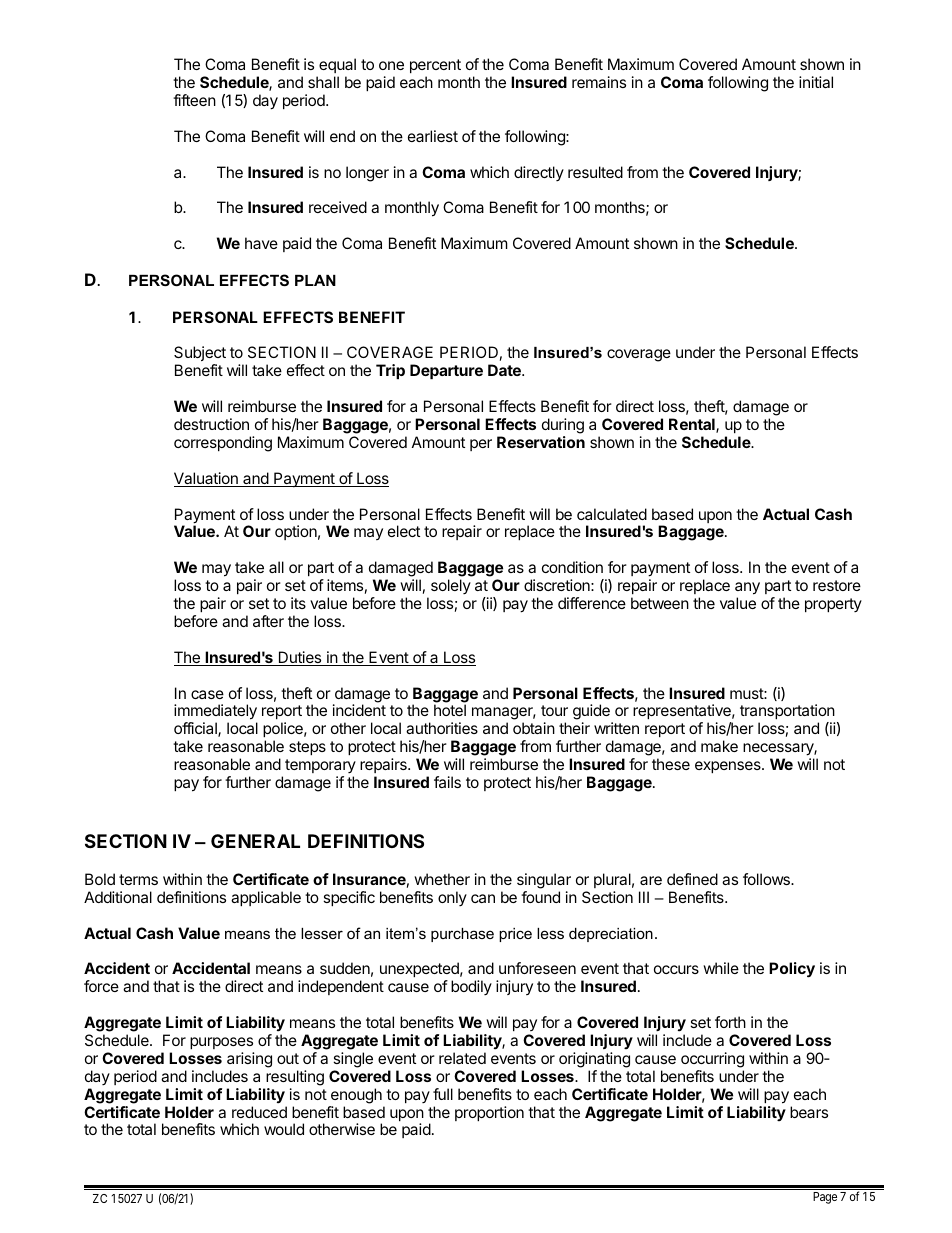 The height and width of the screenshot is (1233, 952). Describe the element at coordinates (721, 968) in the screenshot. I see `while` at that location.
